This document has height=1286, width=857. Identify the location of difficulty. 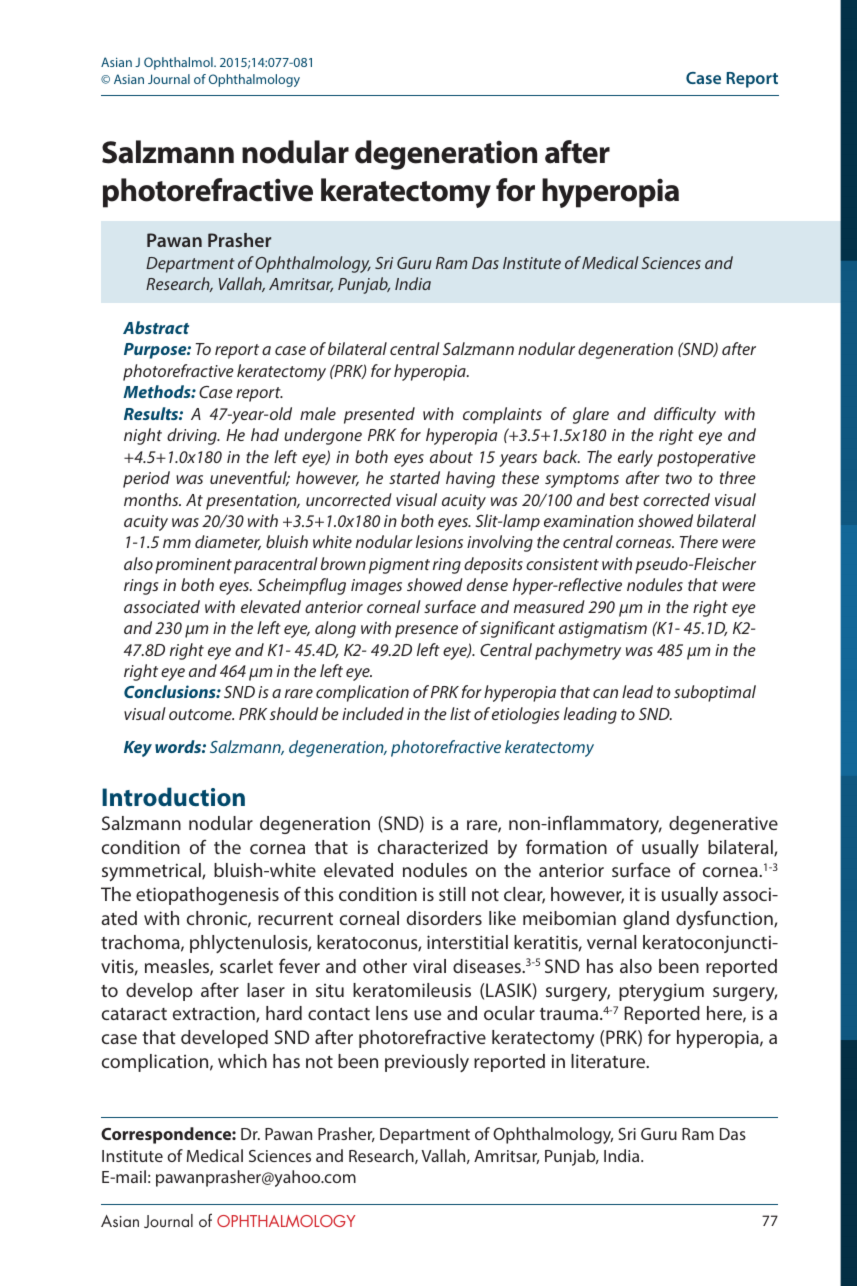
(685, 415).
